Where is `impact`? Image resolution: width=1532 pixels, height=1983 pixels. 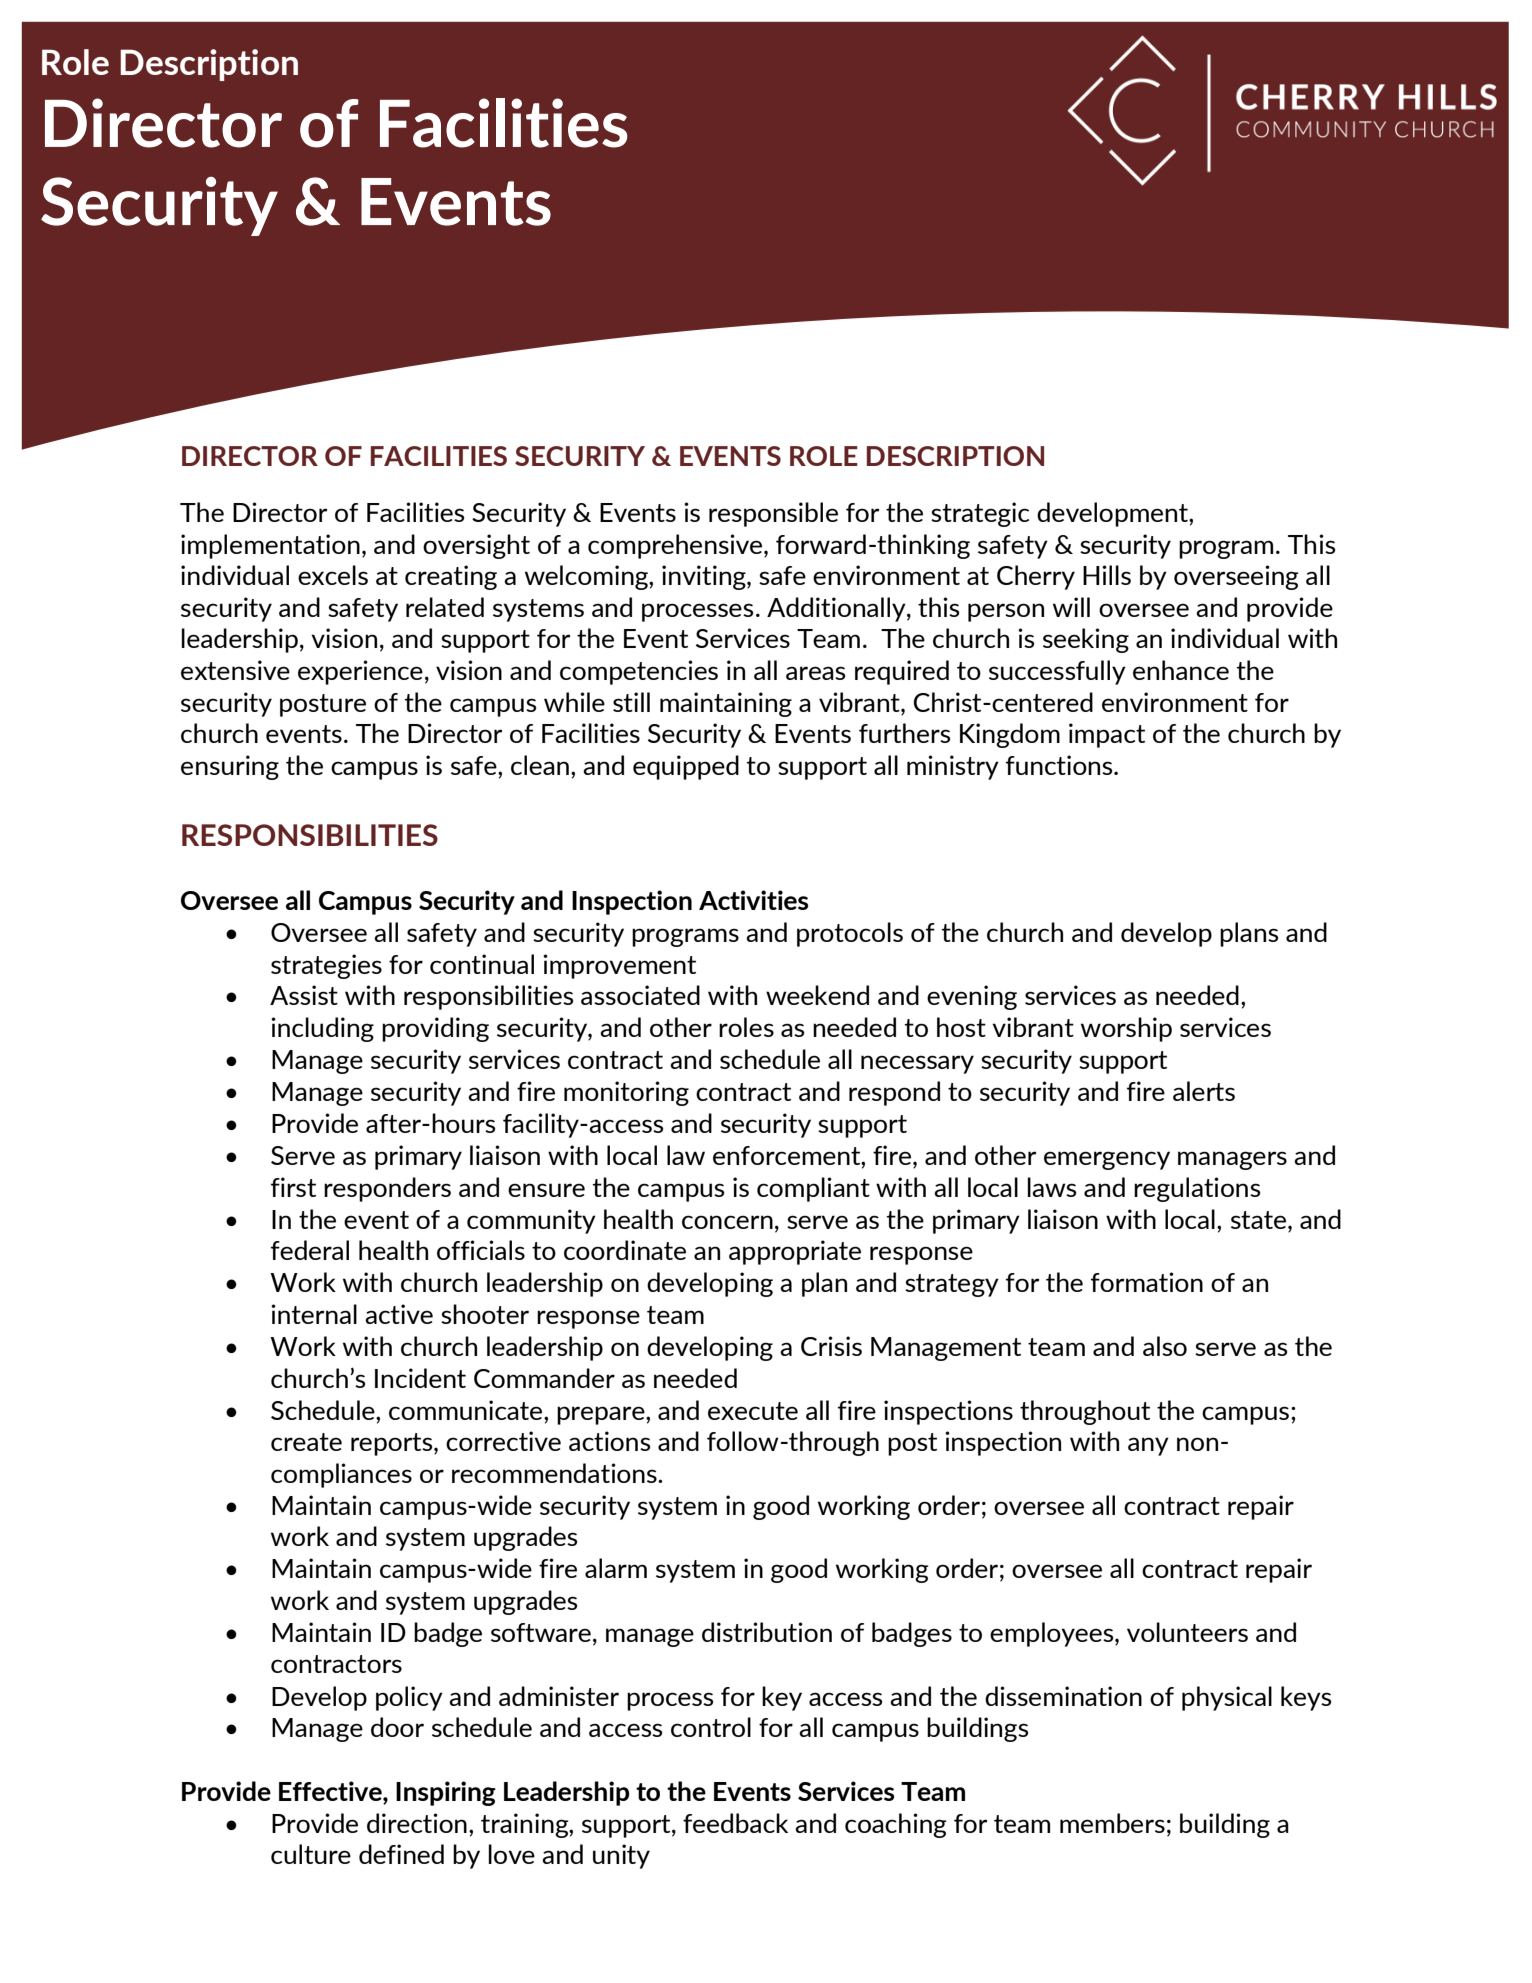 impact is located at coordinates (1107, 735).
